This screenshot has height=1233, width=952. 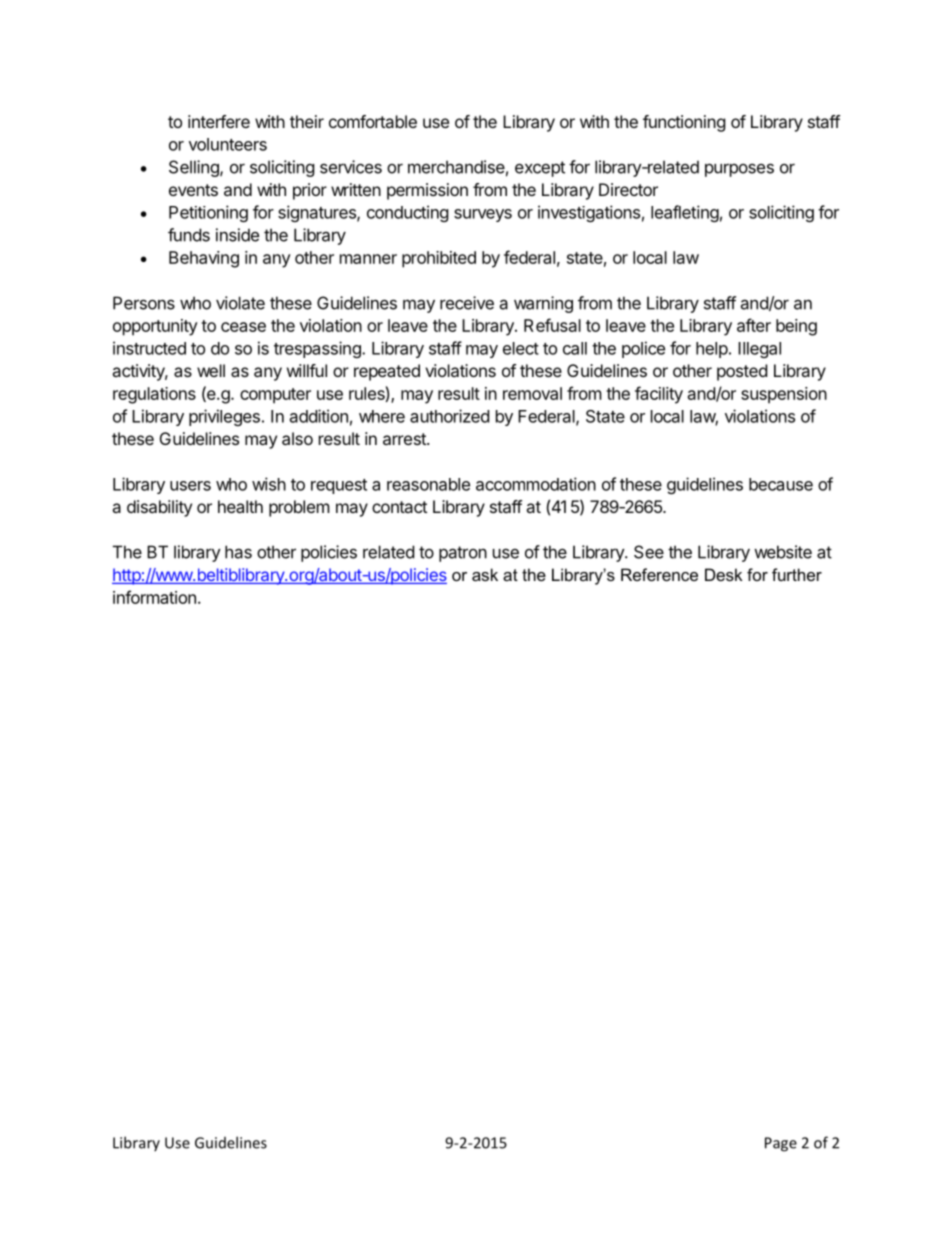 I want to click on information, so click(x=154, y=597).
